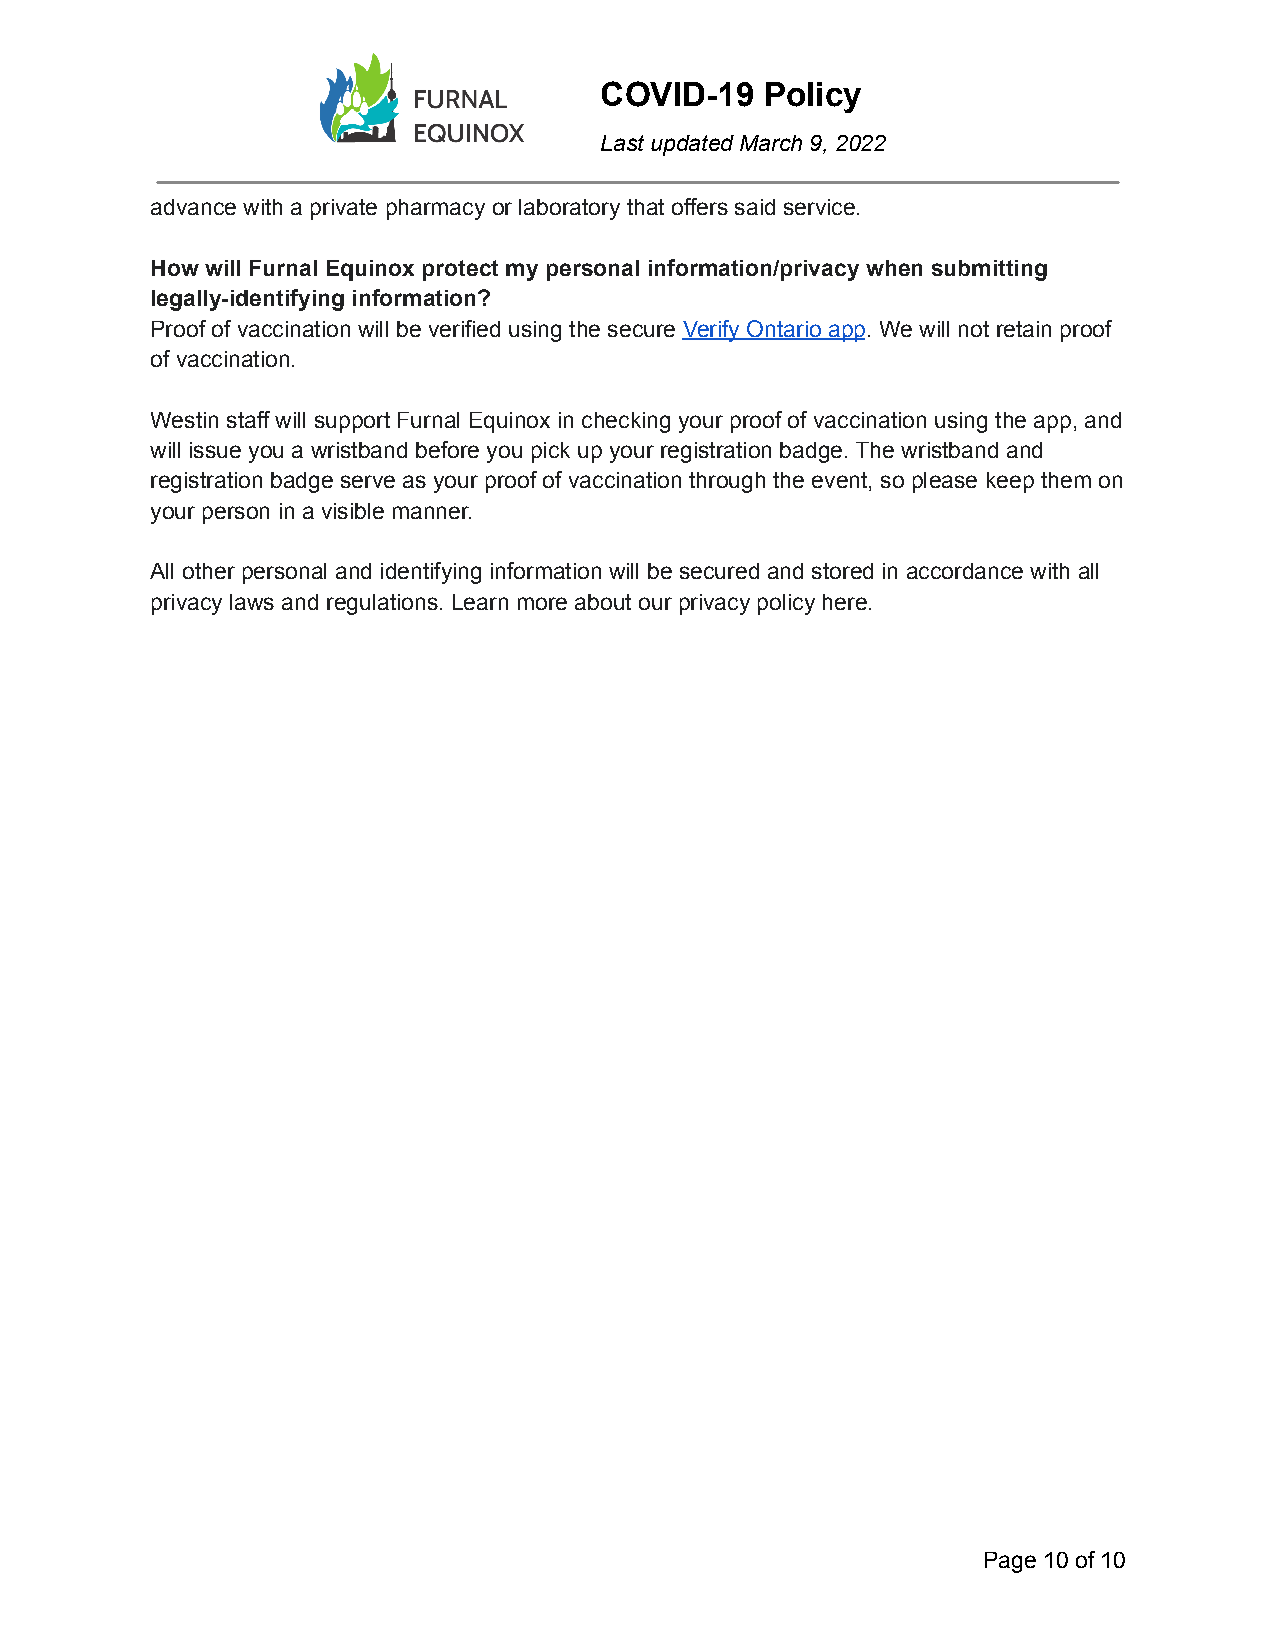  Describe the element at coordinates (845, 602) in the image. I see `here` at that location.
